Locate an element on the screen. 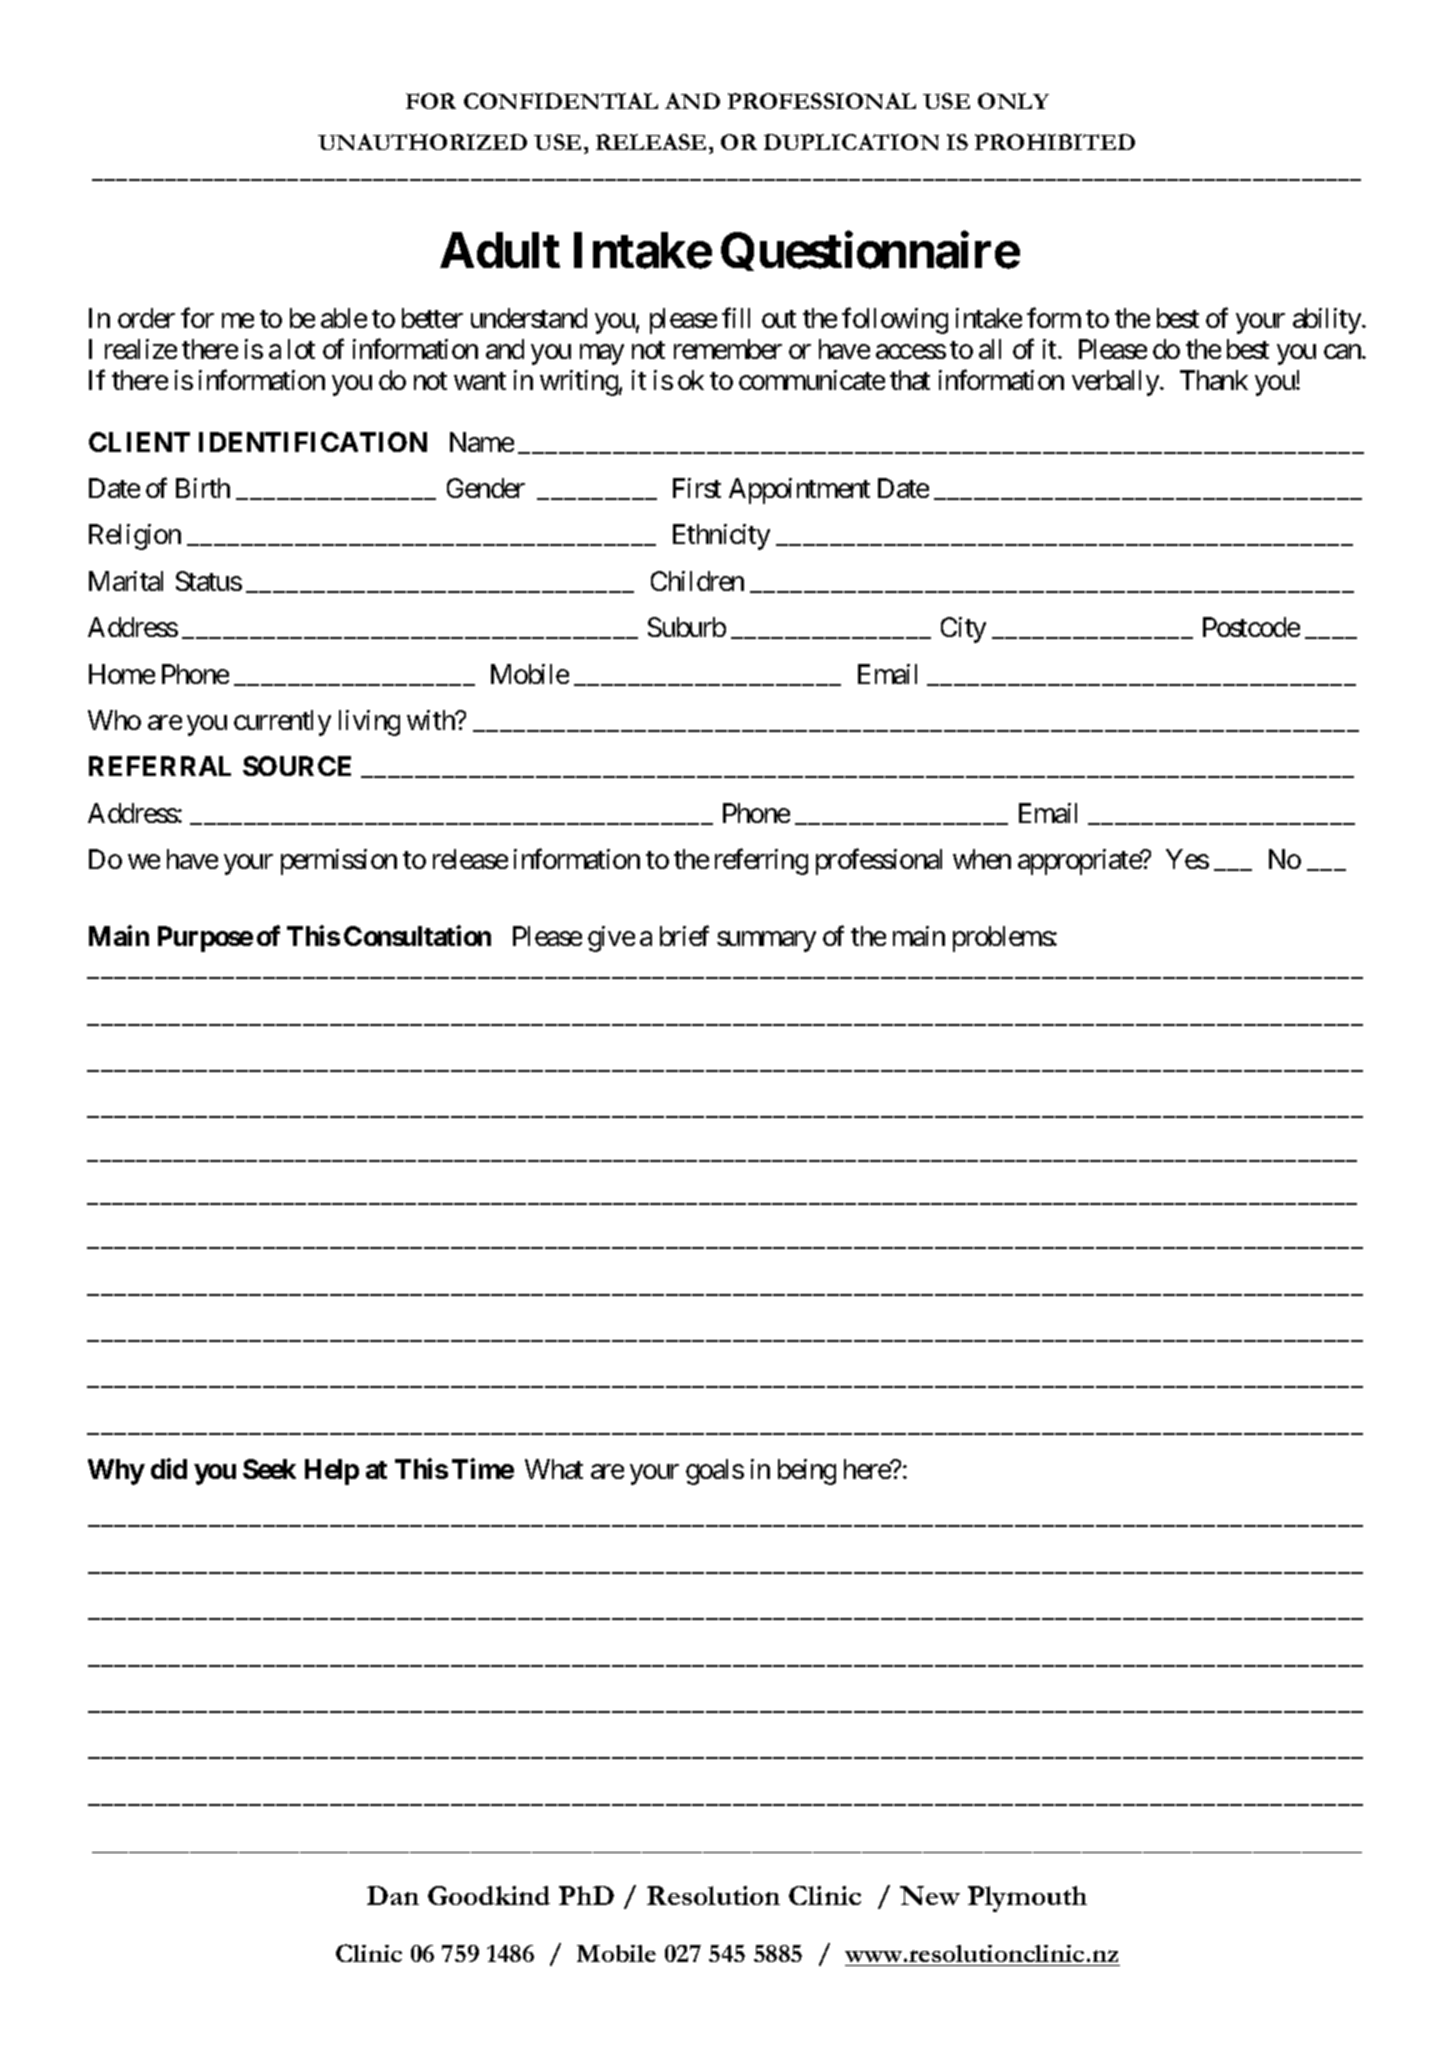  Consultation is located at coordinates (417, 935).
